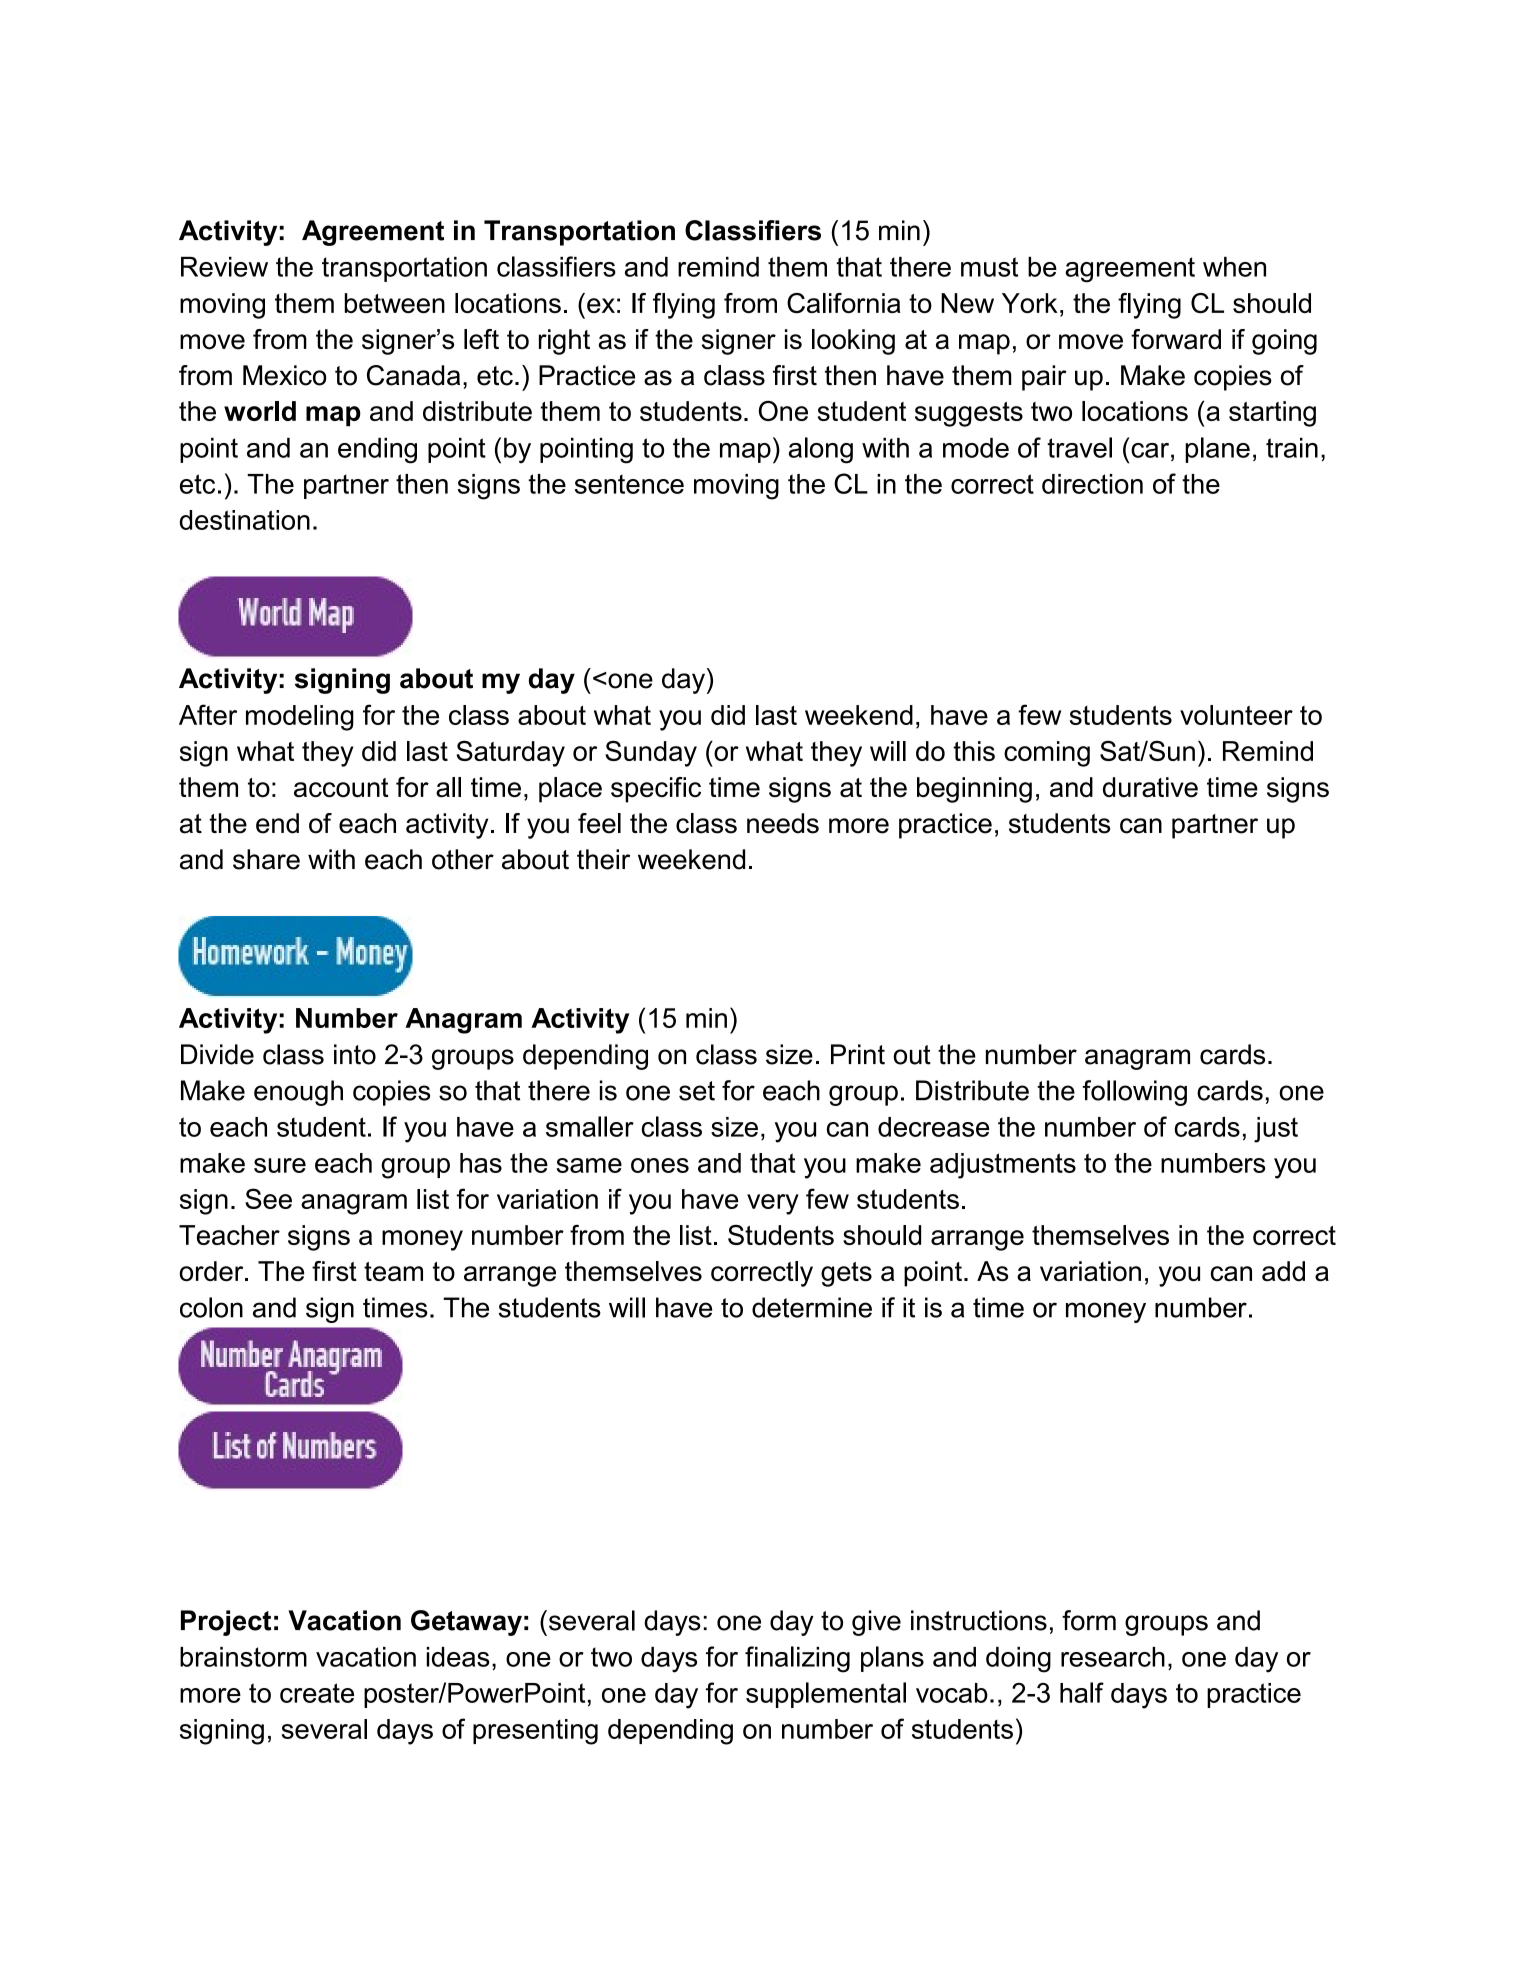 The width and height of the image is (1520, 1968). I want to click on add, so click(1283, 1271).
